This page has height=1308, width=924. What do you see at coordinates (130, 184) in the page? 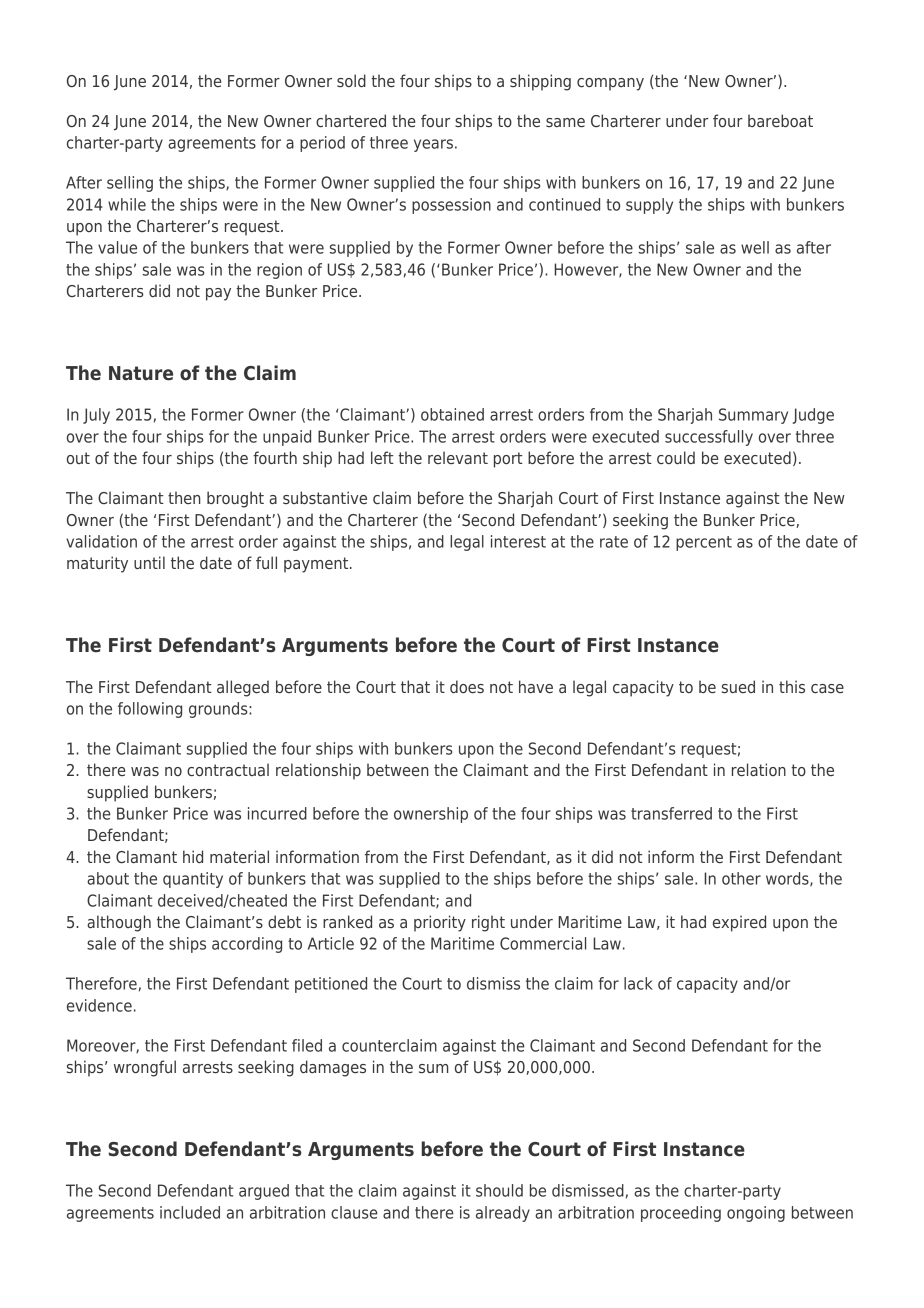
I see `selling` at bounding box center [130, 184].
